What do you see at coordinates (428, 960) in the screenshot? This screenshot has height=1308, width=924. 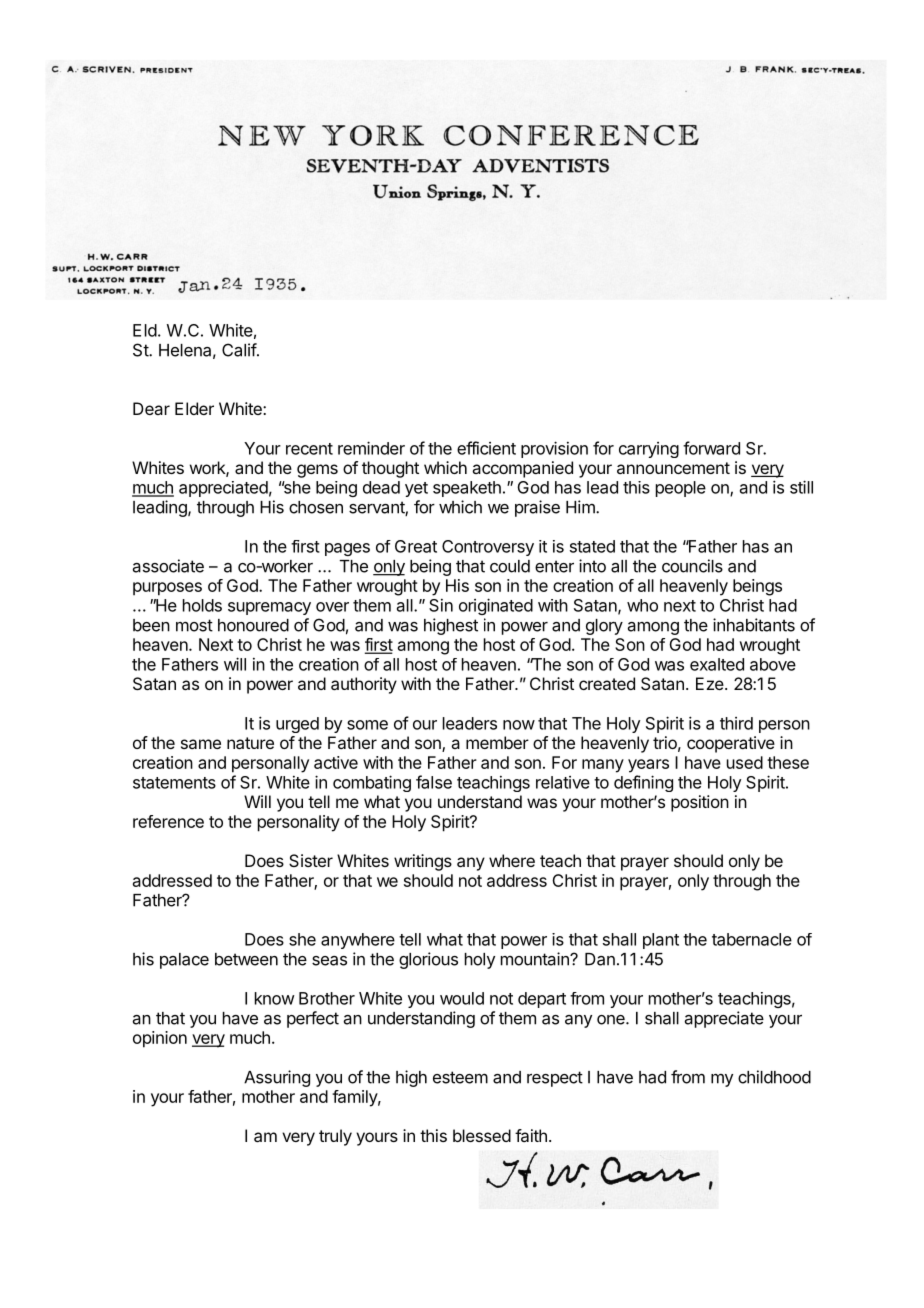 I see `glorious` at bounding box center [428, 960].
